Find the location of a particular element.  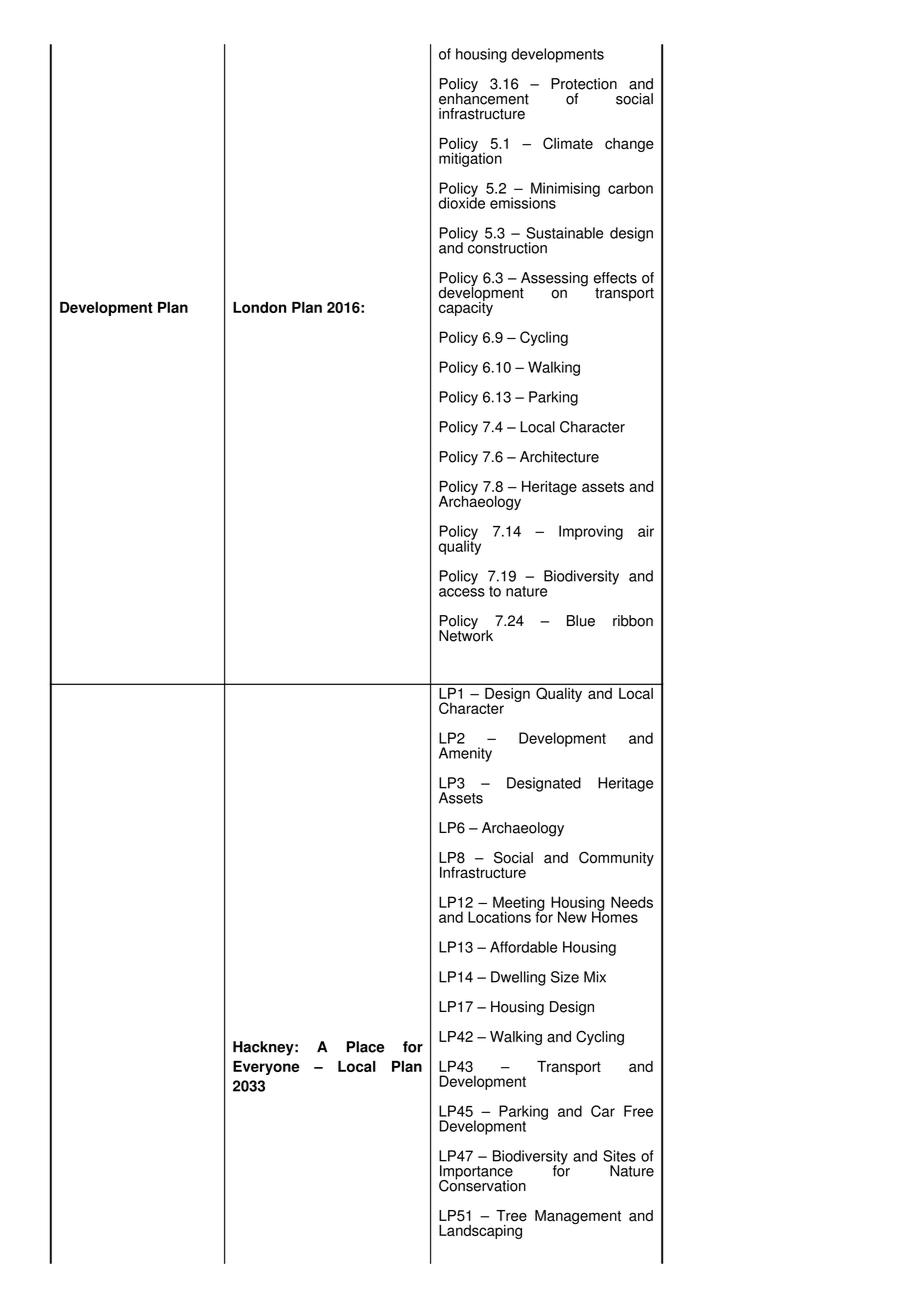

Locations is located at coordinates (499, 917).
